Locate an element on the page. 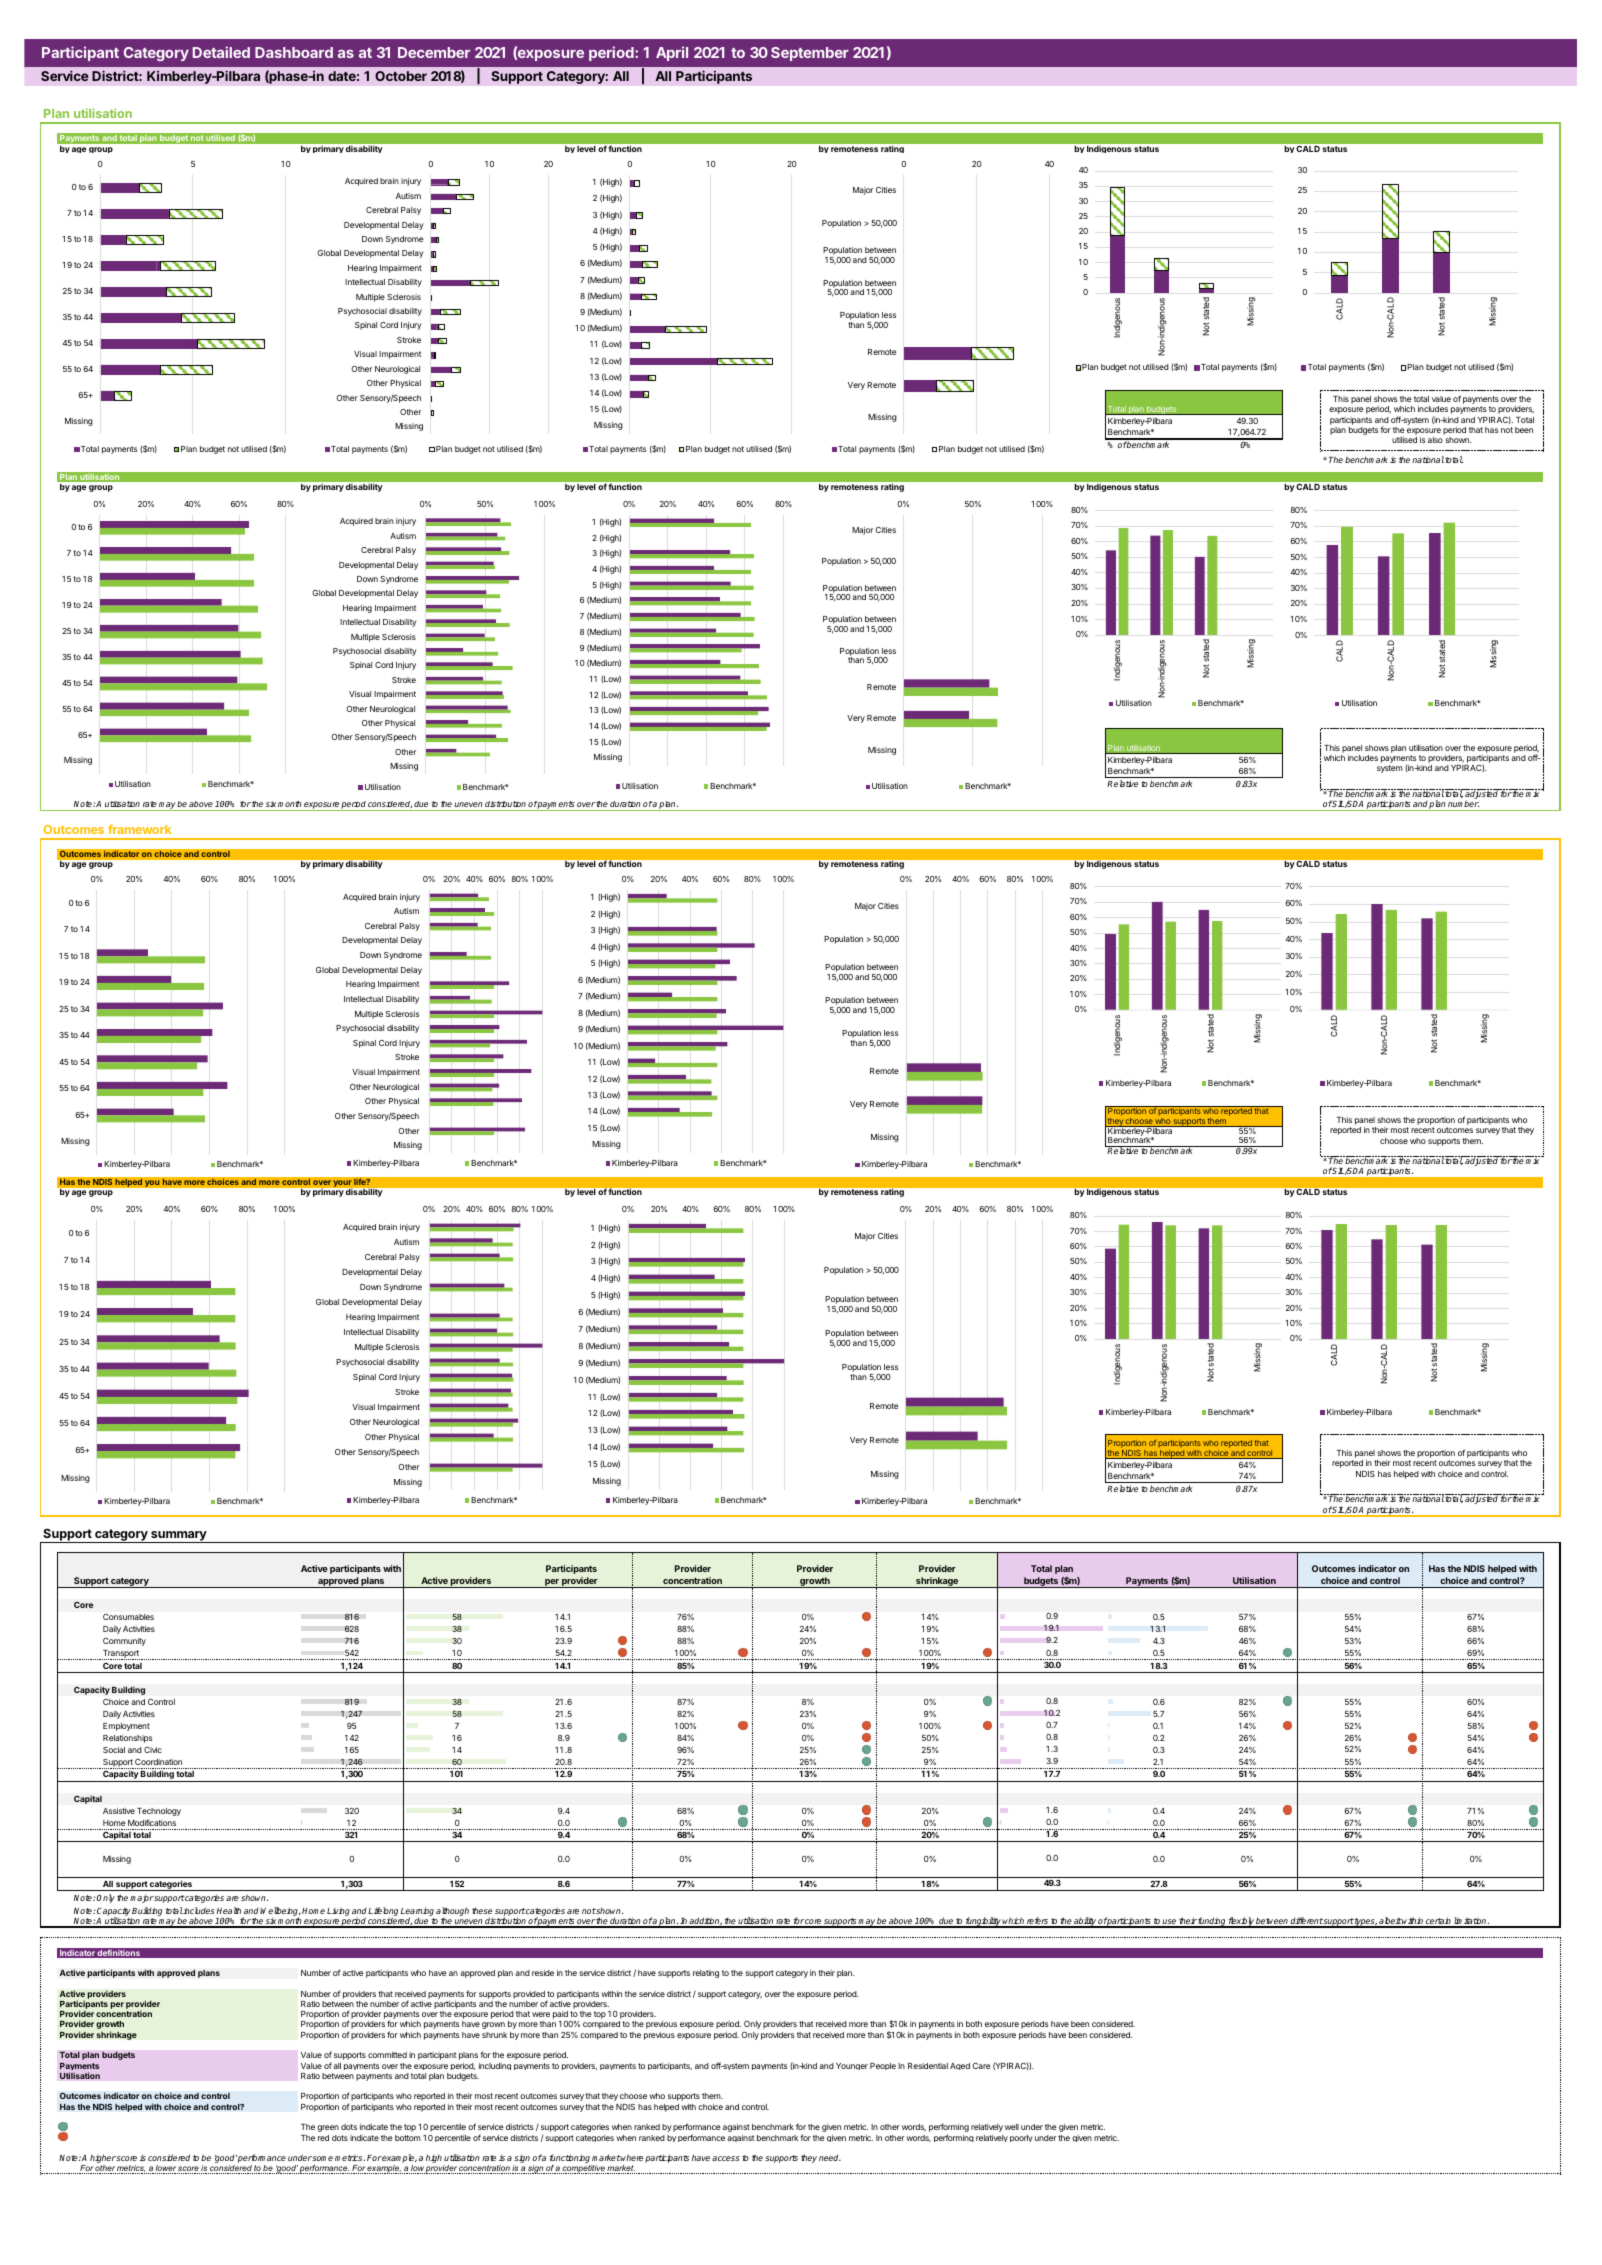  poorly is located at coordinates (1021, 2138).
